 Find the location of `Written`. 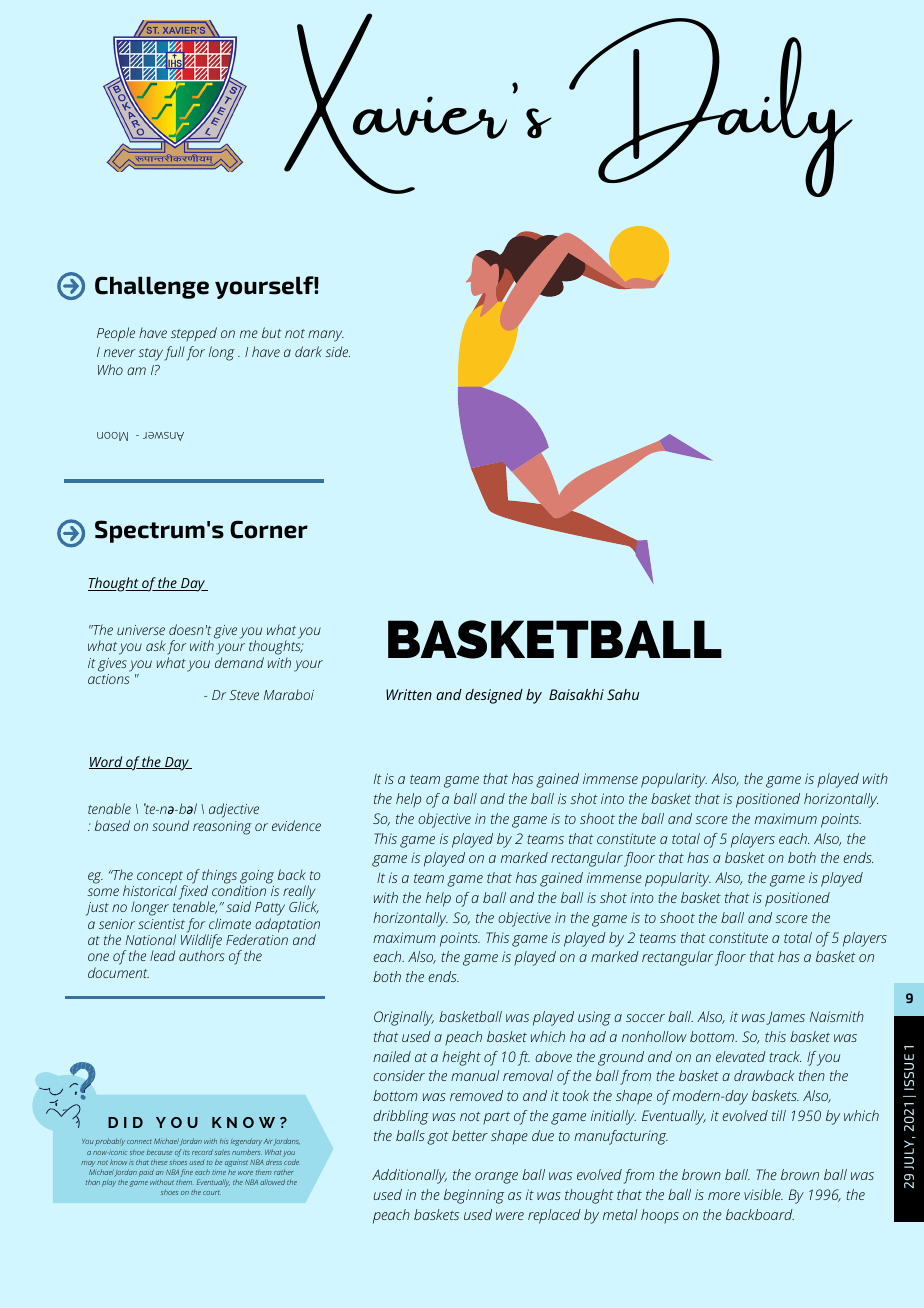

Written is located at coordinates (409, 694).
